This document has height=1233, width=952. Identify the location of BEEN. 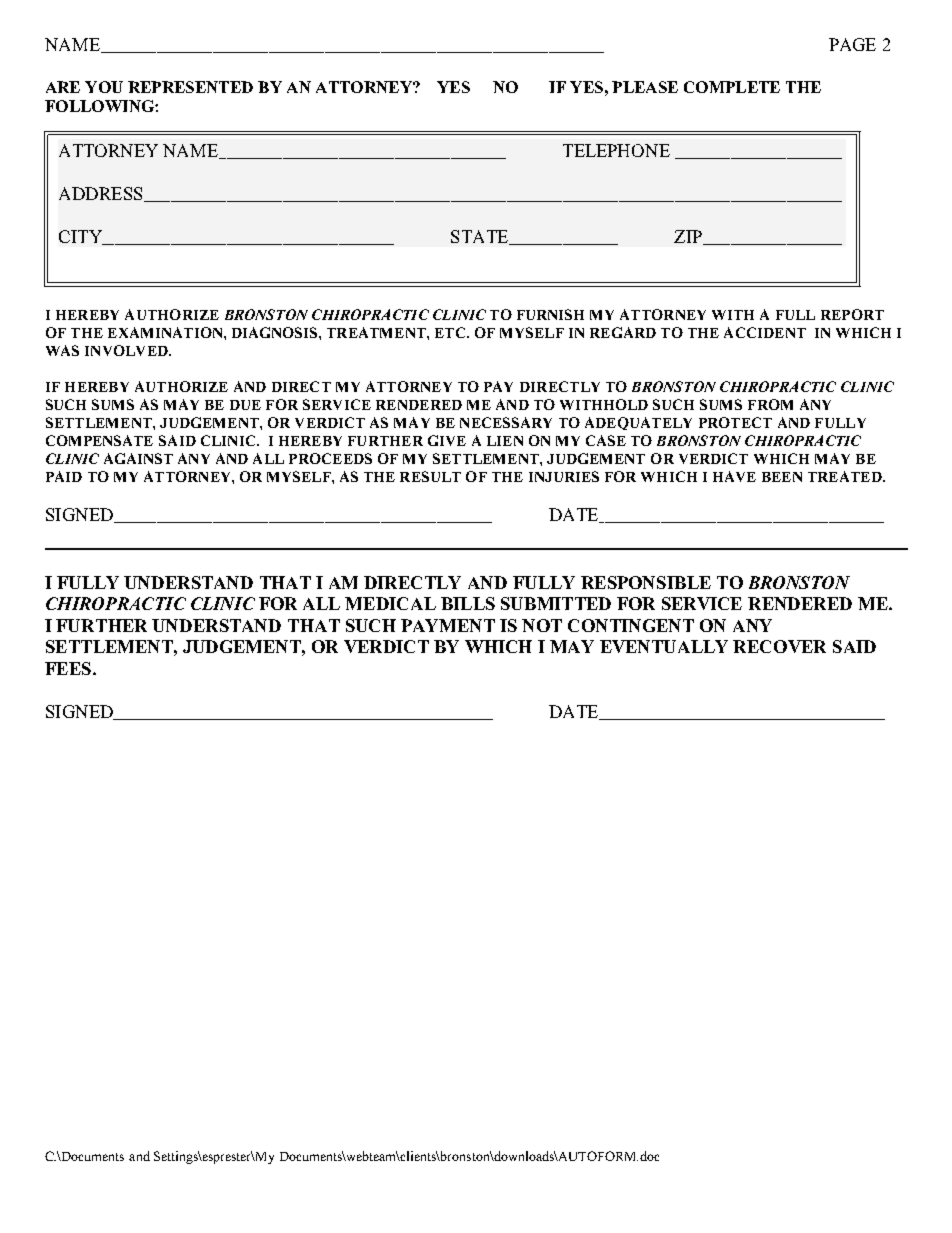
(782, 477).
